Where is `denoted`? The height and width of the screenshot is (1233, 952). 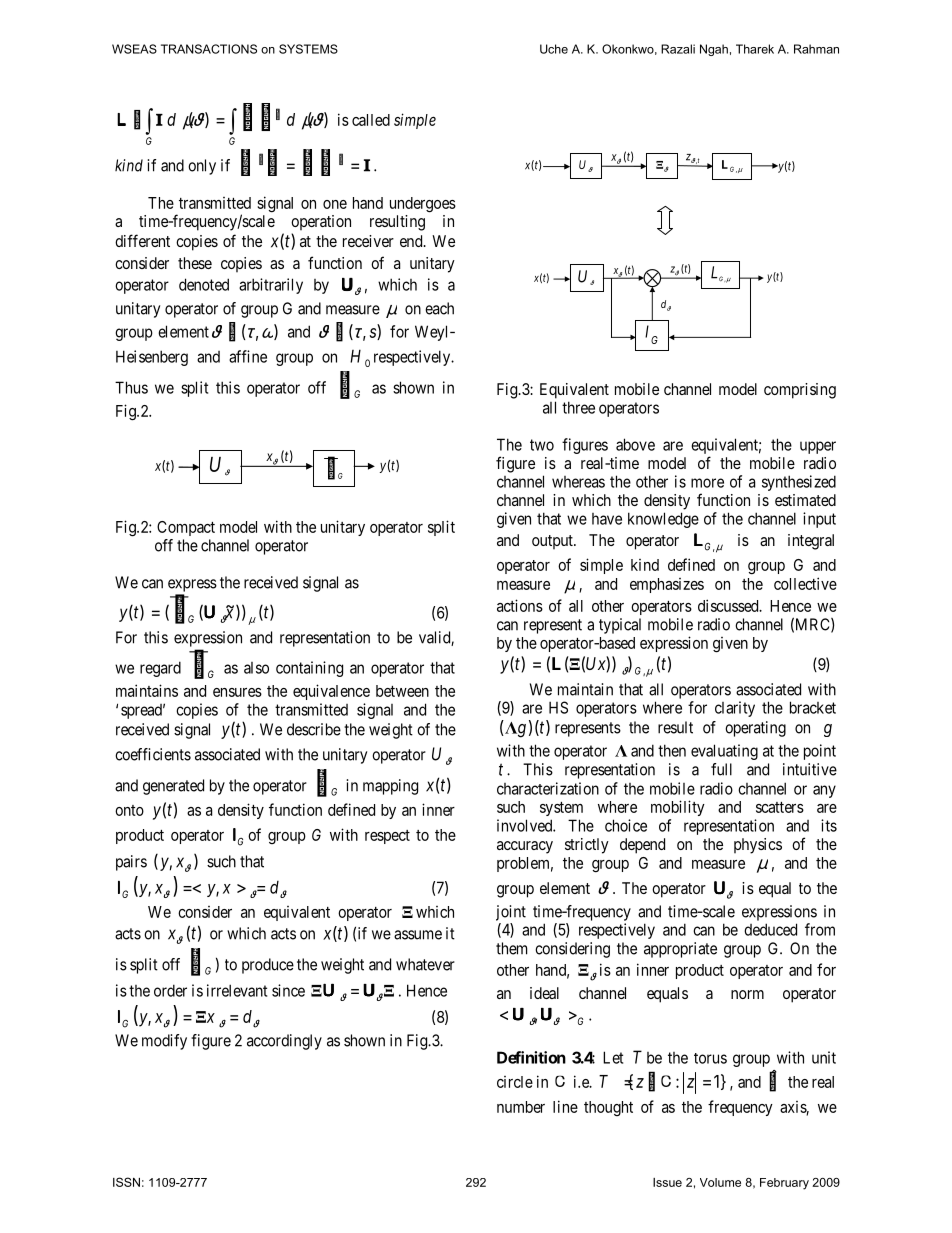
denoted is located at coordinates (204, 284).
